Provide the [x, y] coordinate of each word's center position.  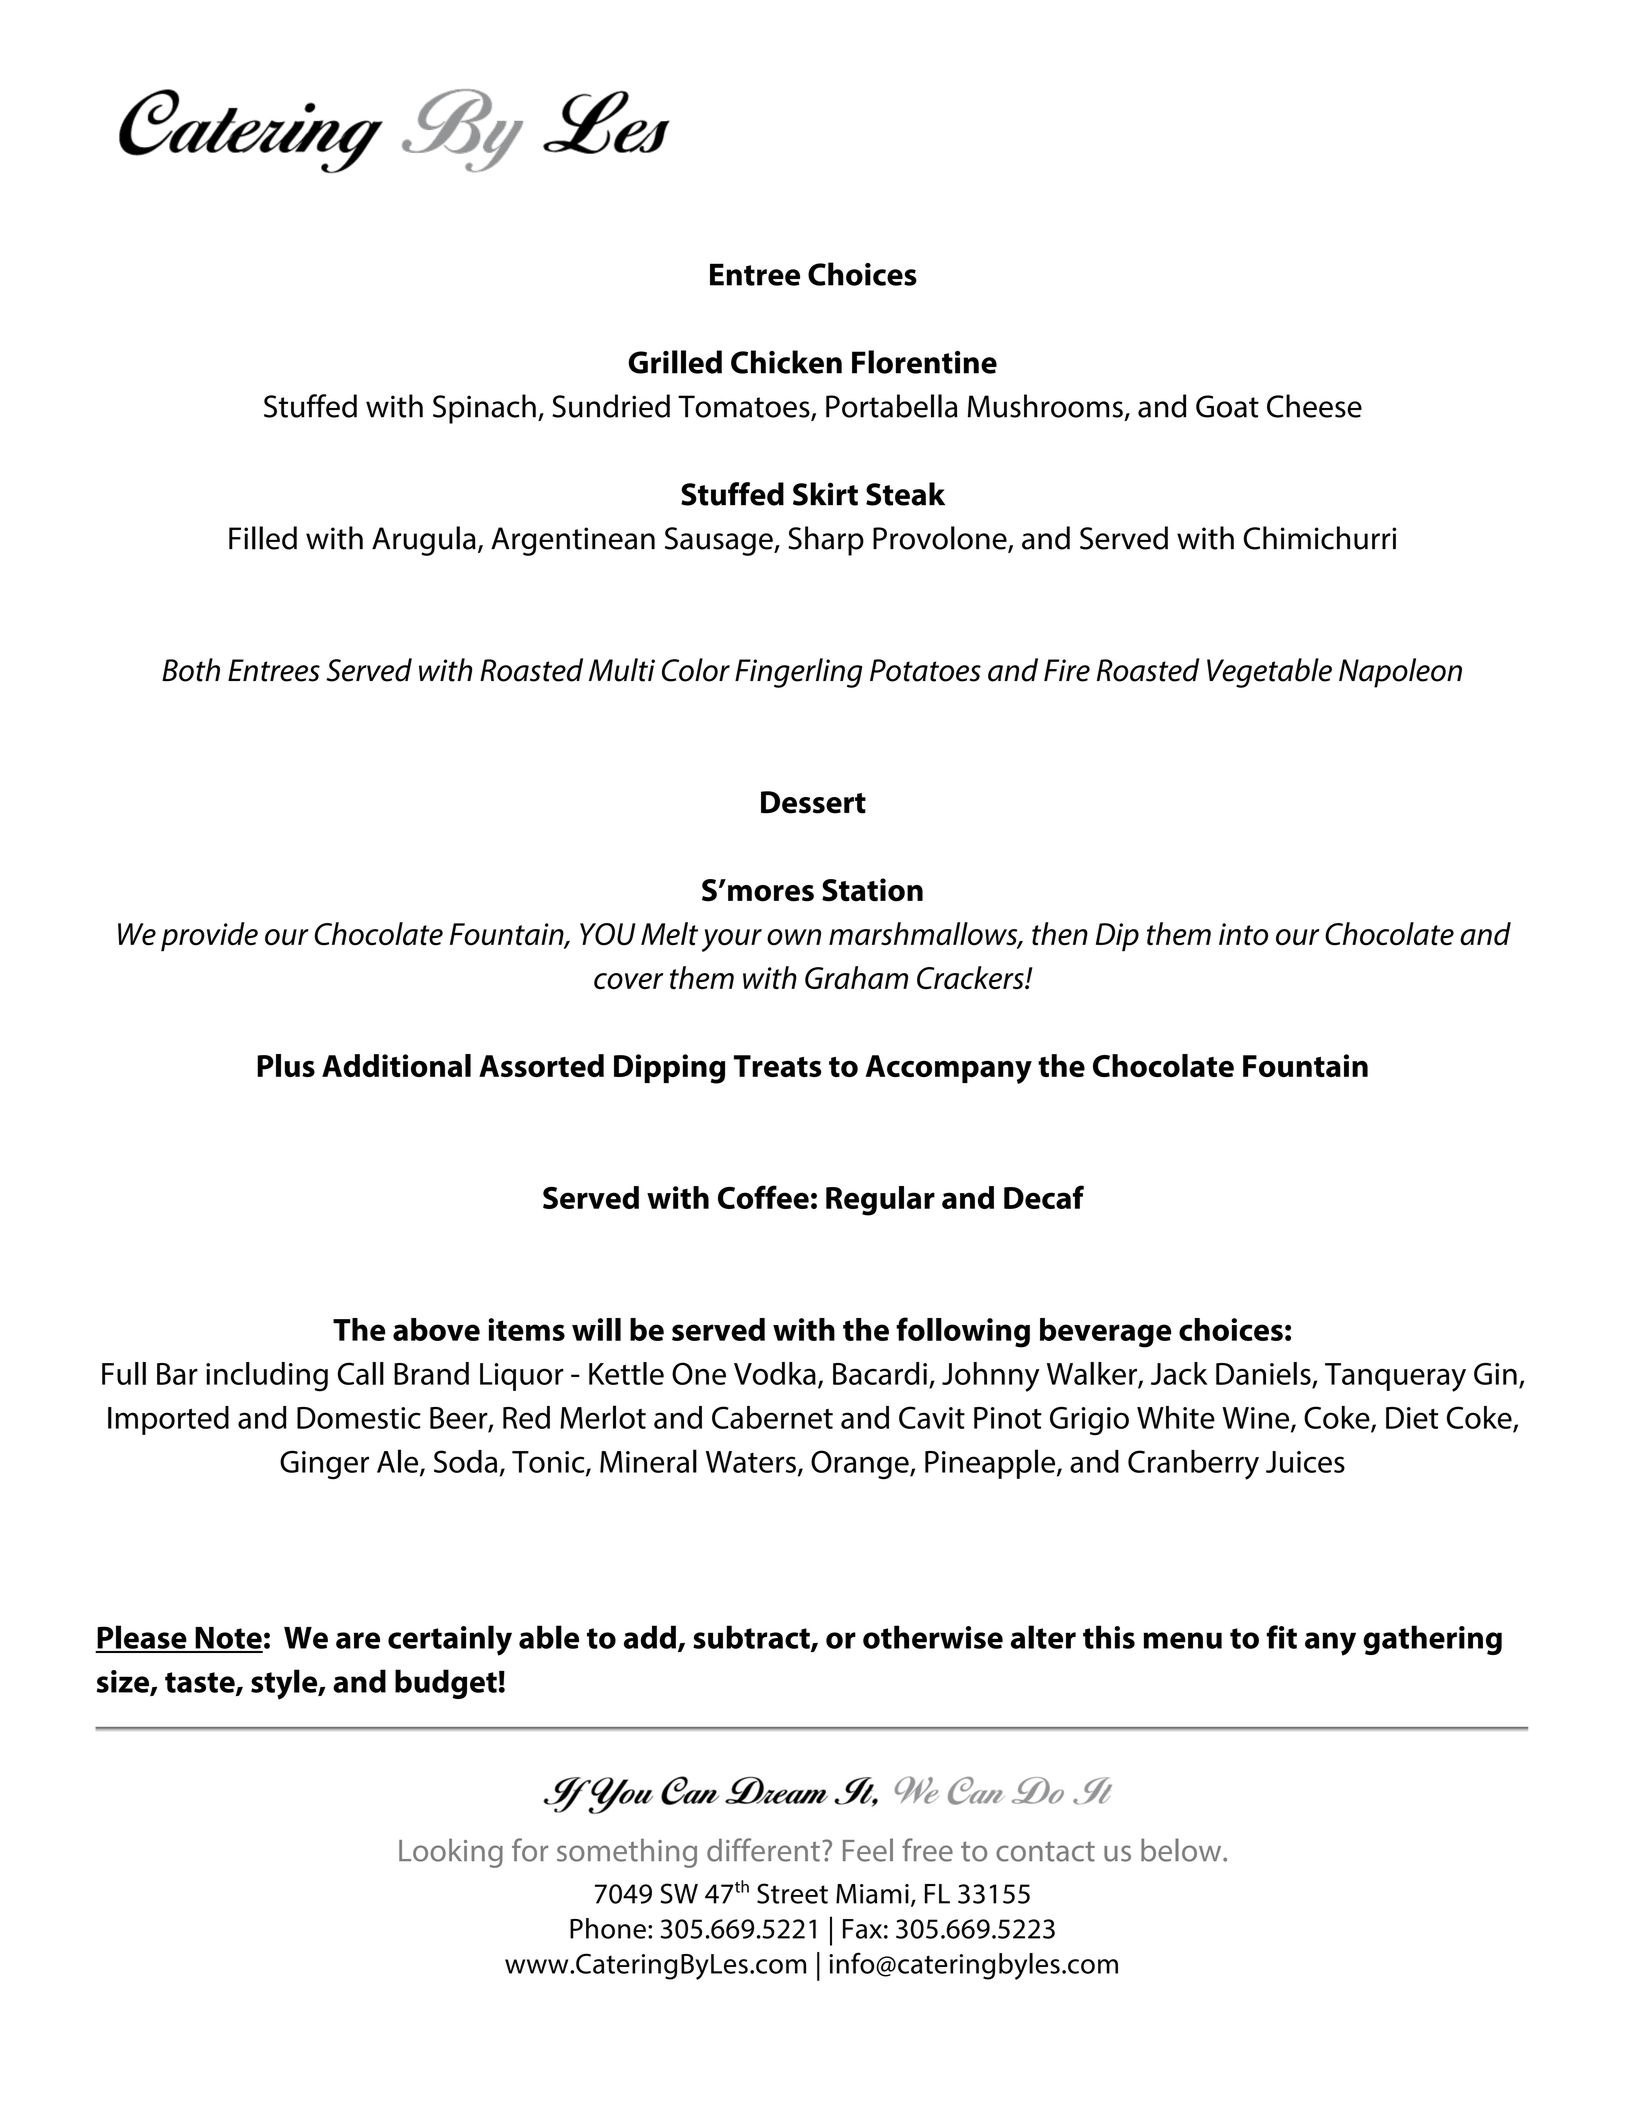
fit [1281, 1637]
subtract [752, 1638]
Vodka [775, 1373]
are [358, 1640]
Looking [451, 1853]
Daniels [1263, 1373]
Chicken [786, 362]
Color [696, 670]
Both [191, 670]
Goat [1227, 406]
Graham [856, 978]
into [1243, 934]
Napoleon [1400, 673]
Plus [286, 1065]
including [267, 1377]
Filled [263, 538]
